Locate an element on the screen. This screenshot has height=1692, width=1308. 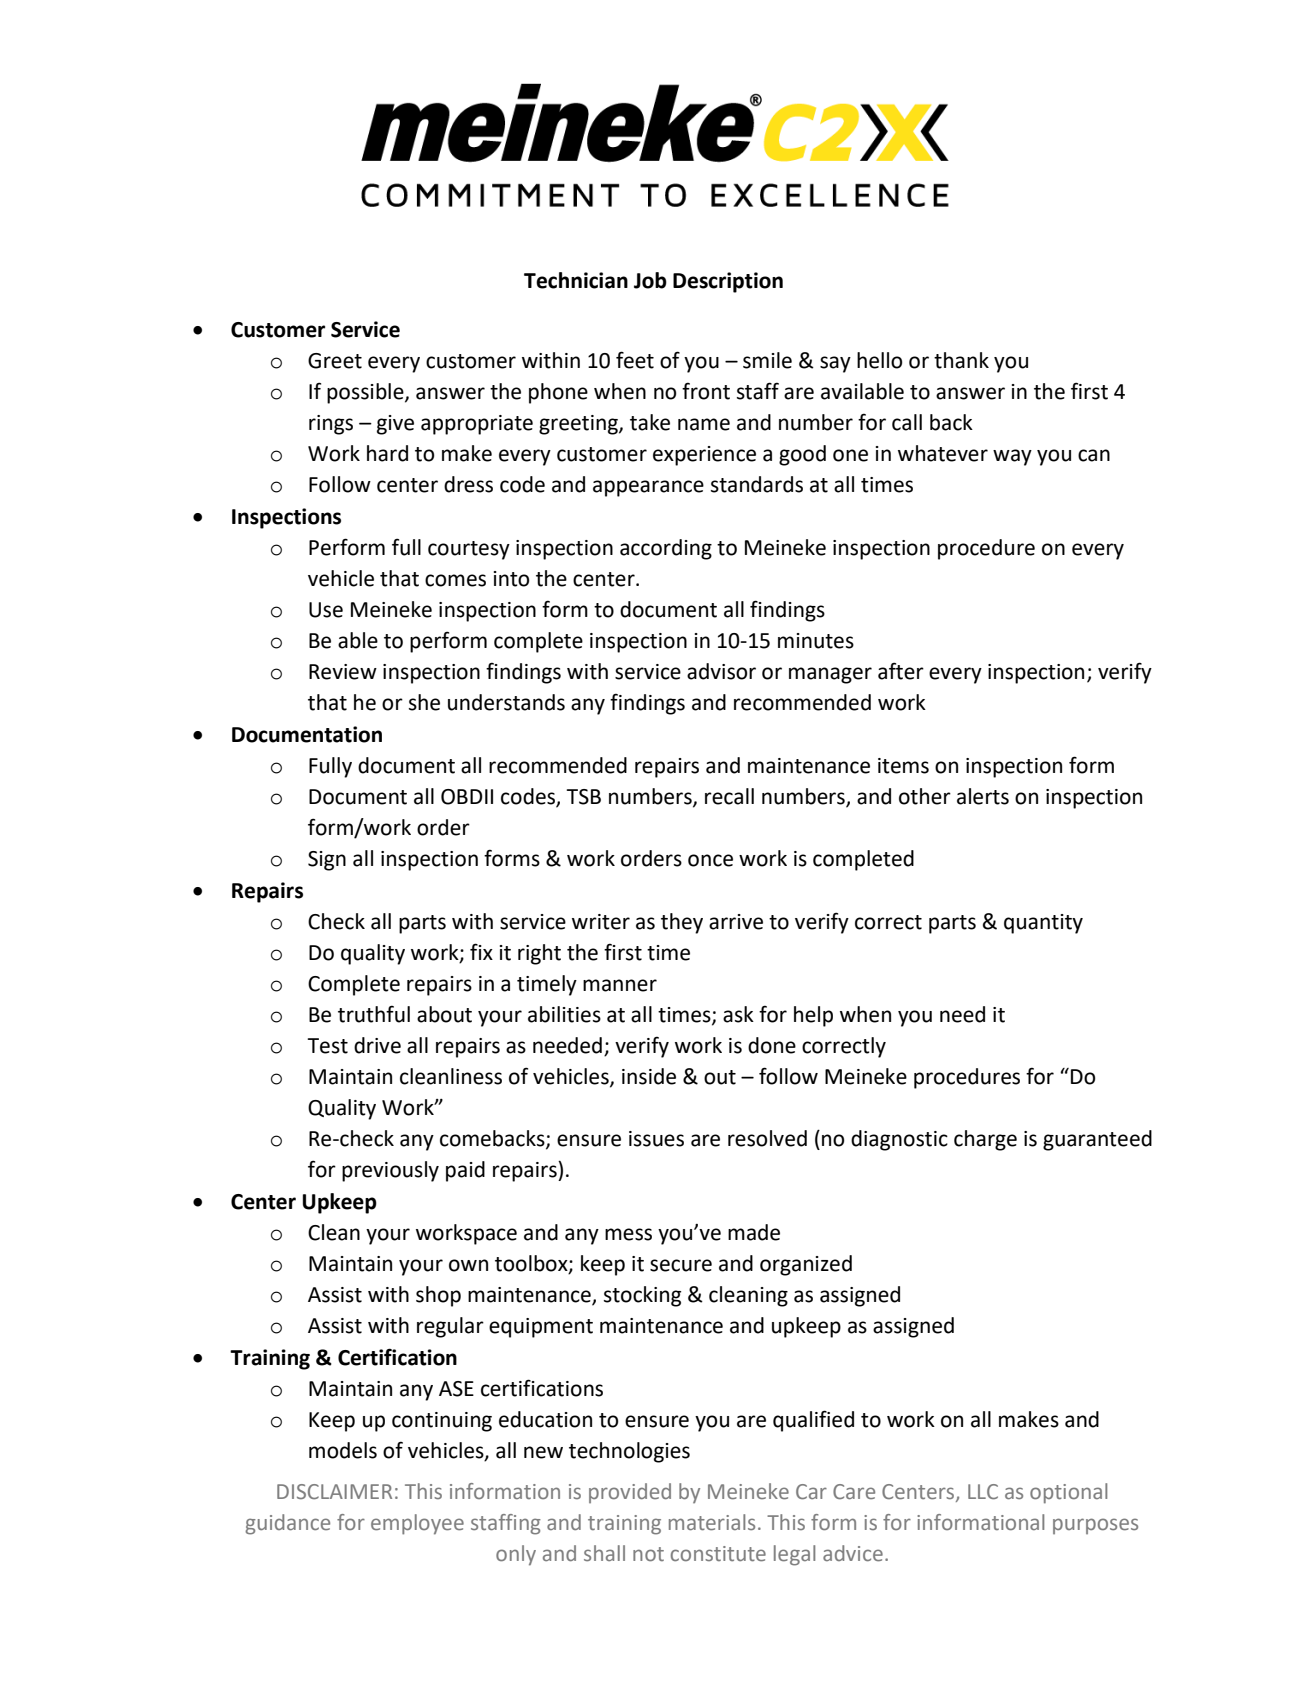
possible is located at coordinates (366, 393).
